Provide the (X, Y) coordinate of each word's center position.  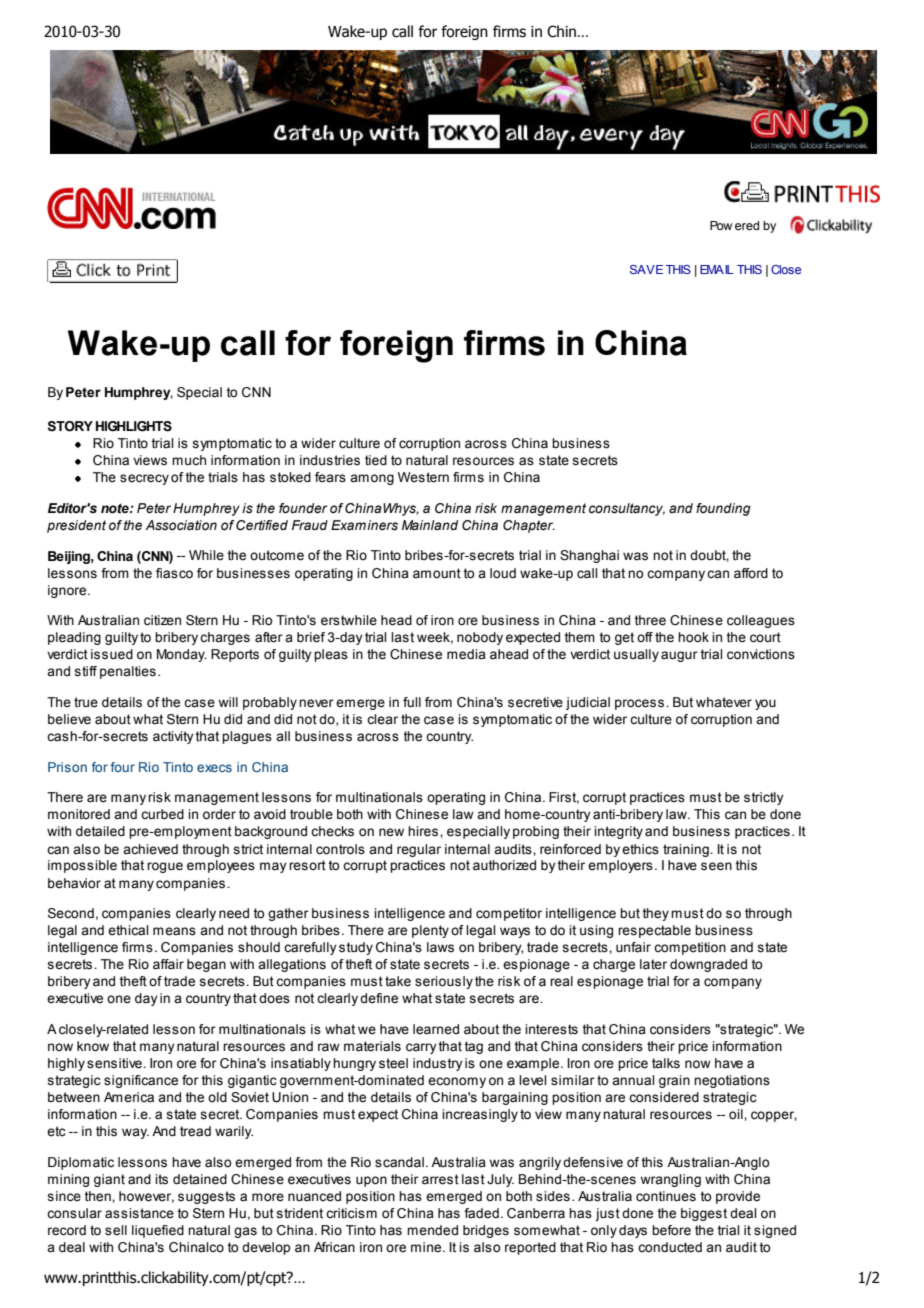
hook (693, 637)
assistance (139, 1213)
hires (424, 831)
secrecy (144, 479)
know (93, 1046)
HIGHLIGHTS (134, 426)
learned (436, 1029)
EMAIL (717, 269)
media (466, 654)
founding (723, 509)
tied (376, 460)
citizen (162, 620)
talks (666, 1063)
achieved (150, 849)
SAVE (646, 269)
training (687, 850)
